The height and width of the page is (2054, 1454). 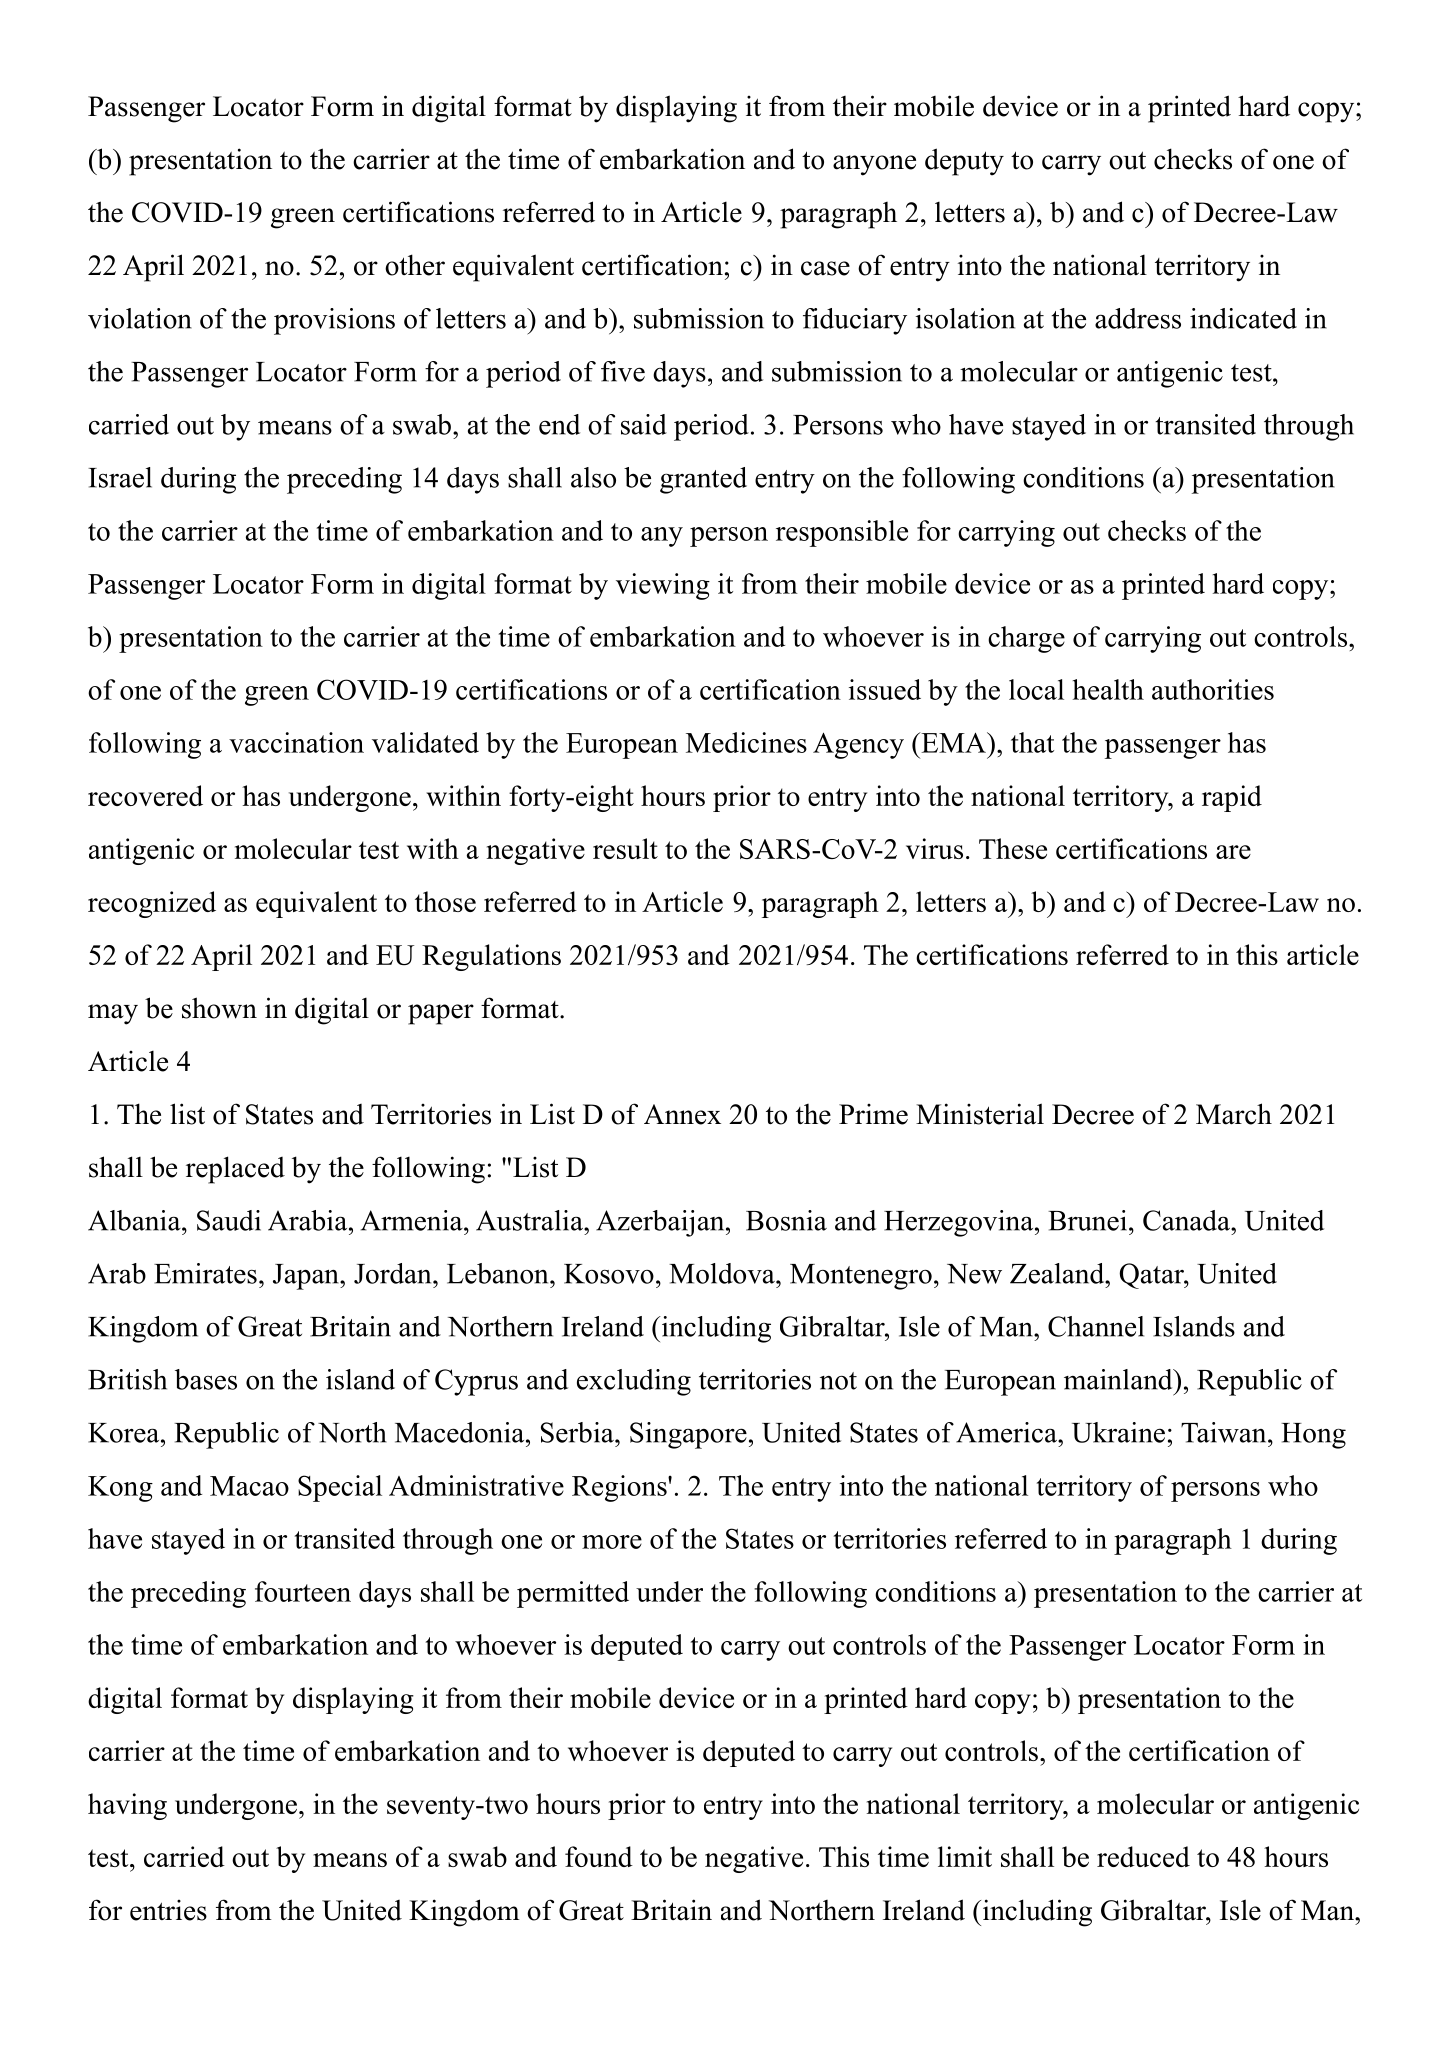 I want to click on Macao, so click(x=249, y=1486).
